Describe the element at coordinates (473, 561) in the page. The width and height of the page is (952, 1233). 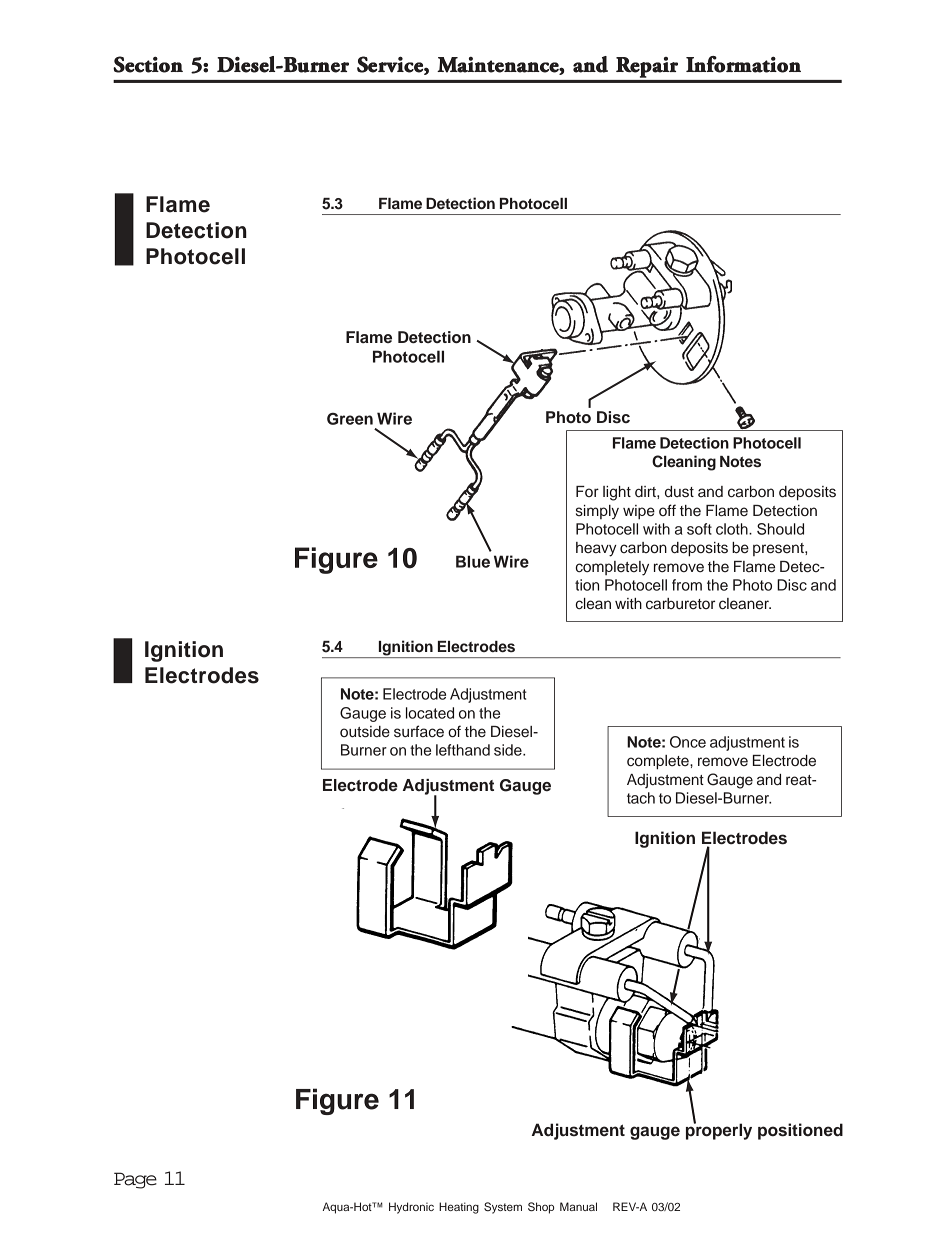
I see `Blue` at that location.
